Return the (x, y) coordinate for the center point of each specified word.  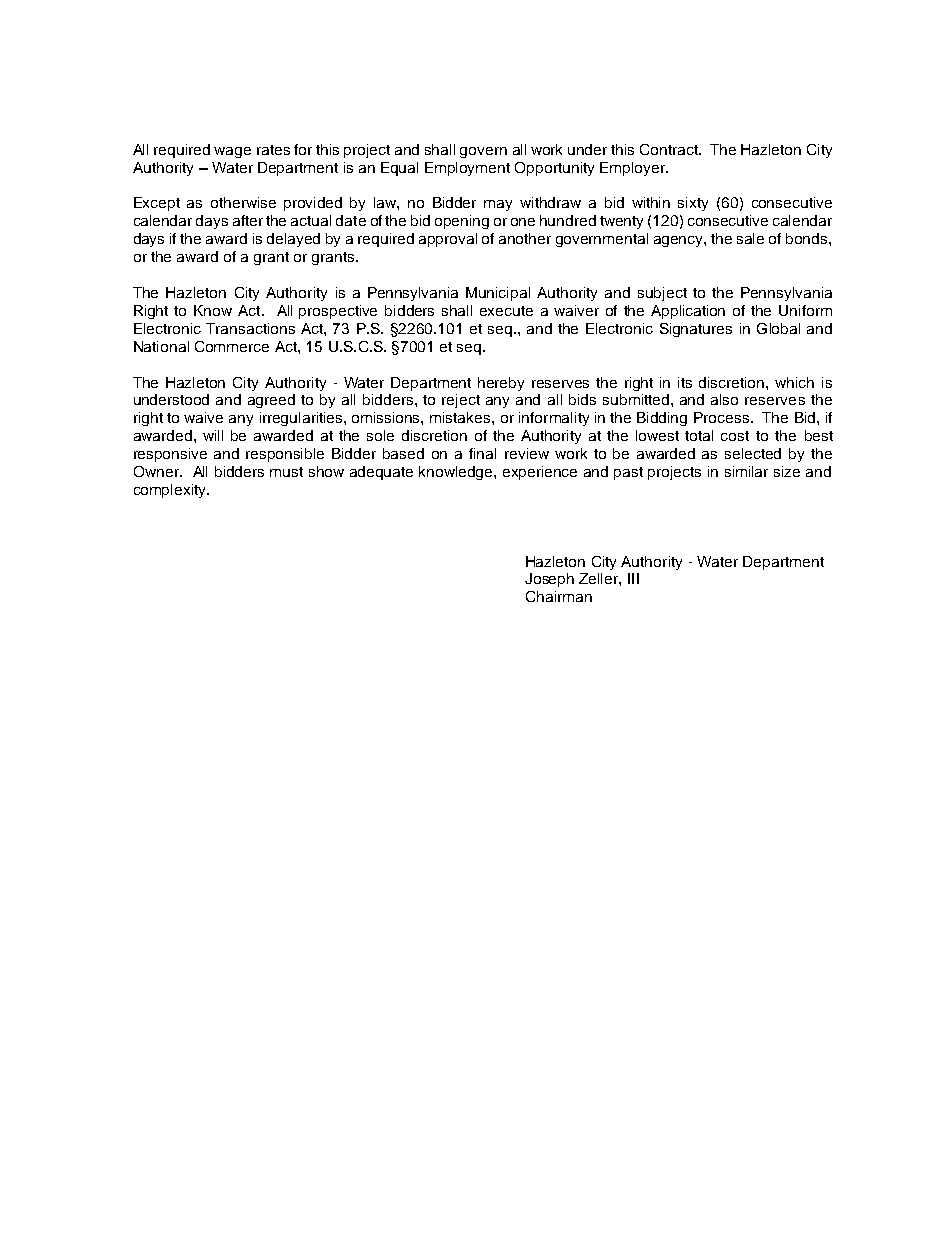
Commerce (232, 346)
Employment (467, 169)
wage (232, 152)
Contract (670, 149)
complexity (171, 491)
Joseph (549, 580)
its (685, 382)
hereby (501, 384)
